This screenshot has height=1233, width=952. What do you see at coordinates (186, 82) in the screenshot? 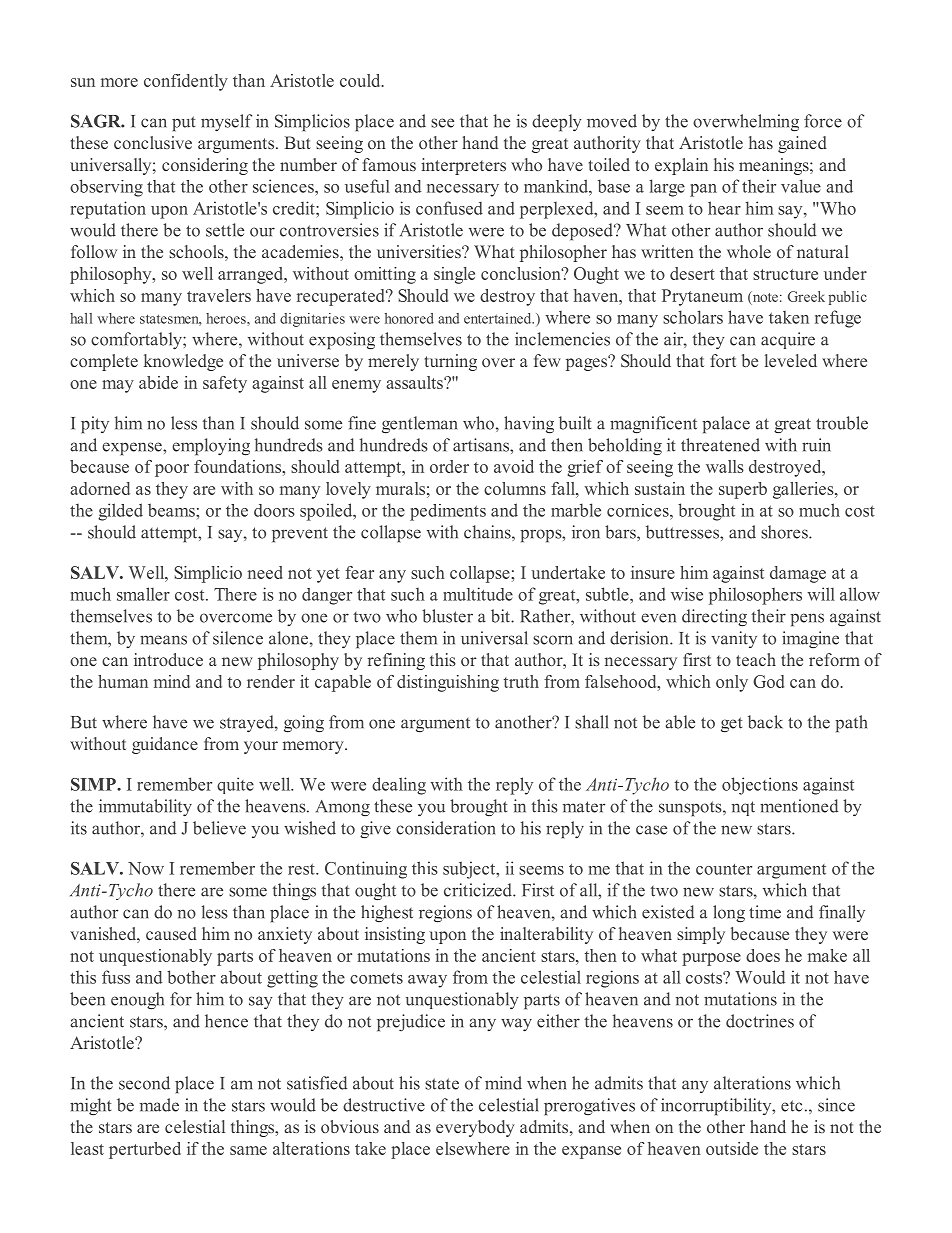
I see `confidently` at bounding box center [186, 82].
